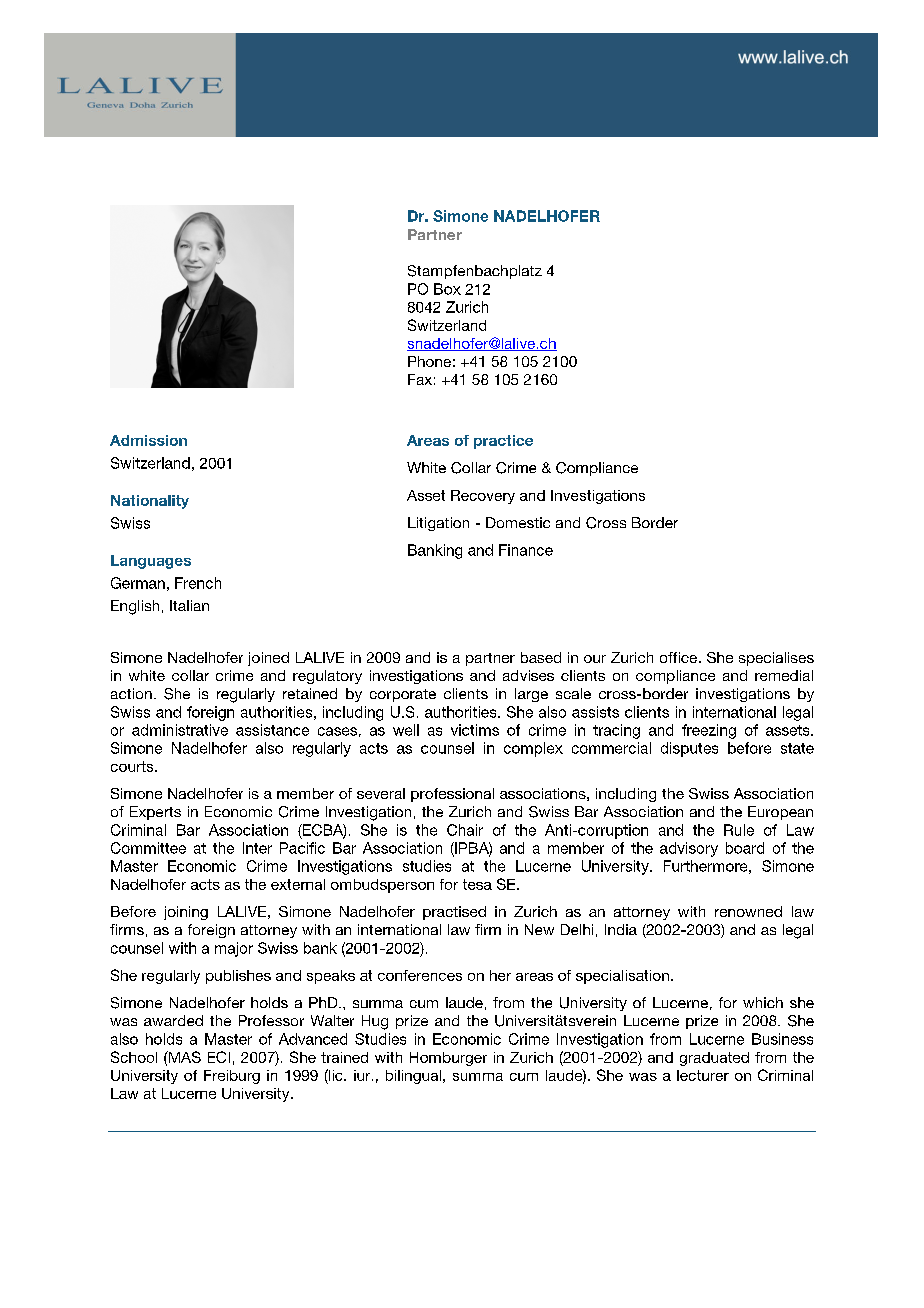 This image has height=1308, width=924. What do you see at coordinates (483, 497) in the image?
I see `Recovery` at bounding box center [483, 497].
